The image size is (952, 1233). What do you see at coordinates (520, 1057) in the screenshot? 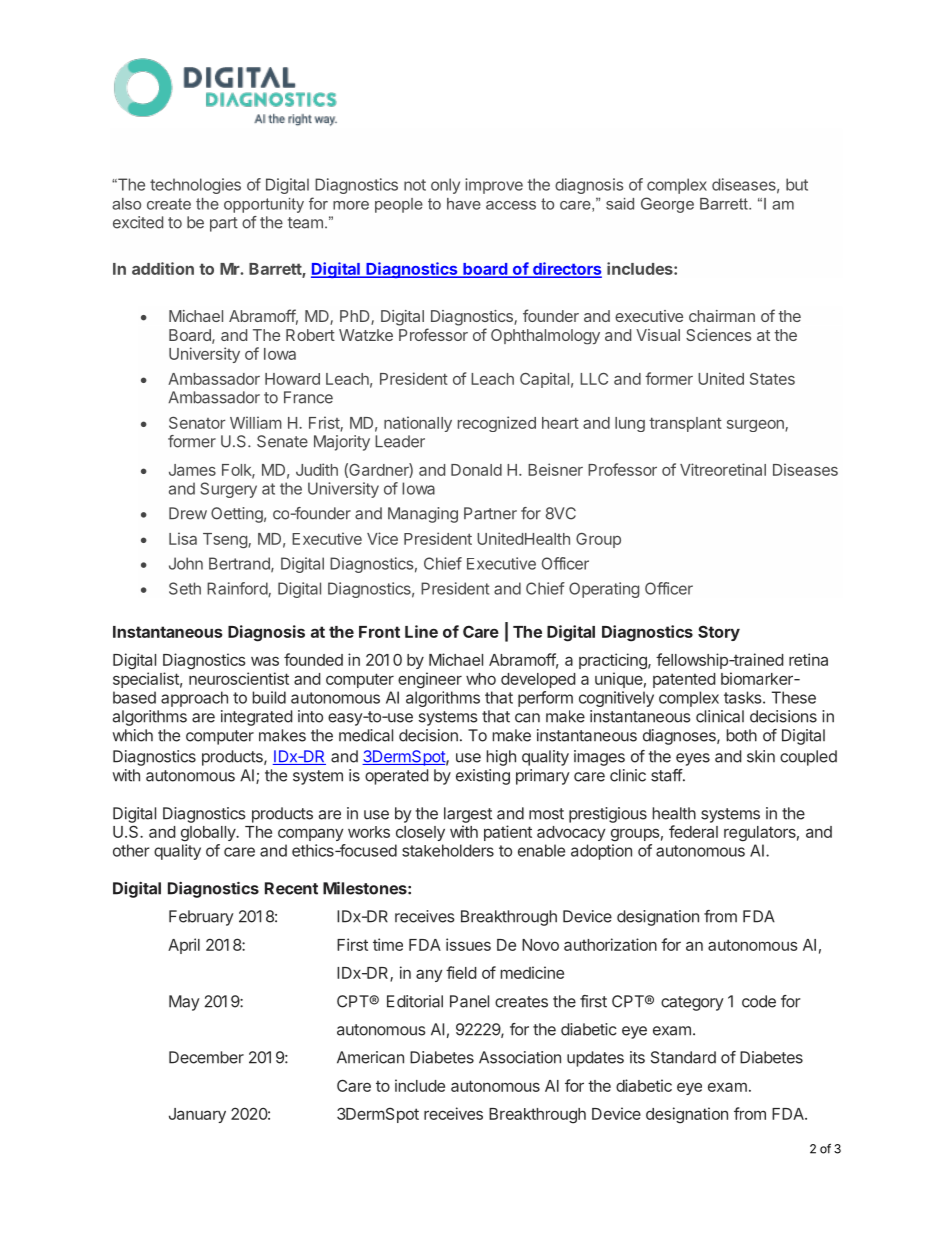
I see `Association` at bounding box center [520, 1057].
